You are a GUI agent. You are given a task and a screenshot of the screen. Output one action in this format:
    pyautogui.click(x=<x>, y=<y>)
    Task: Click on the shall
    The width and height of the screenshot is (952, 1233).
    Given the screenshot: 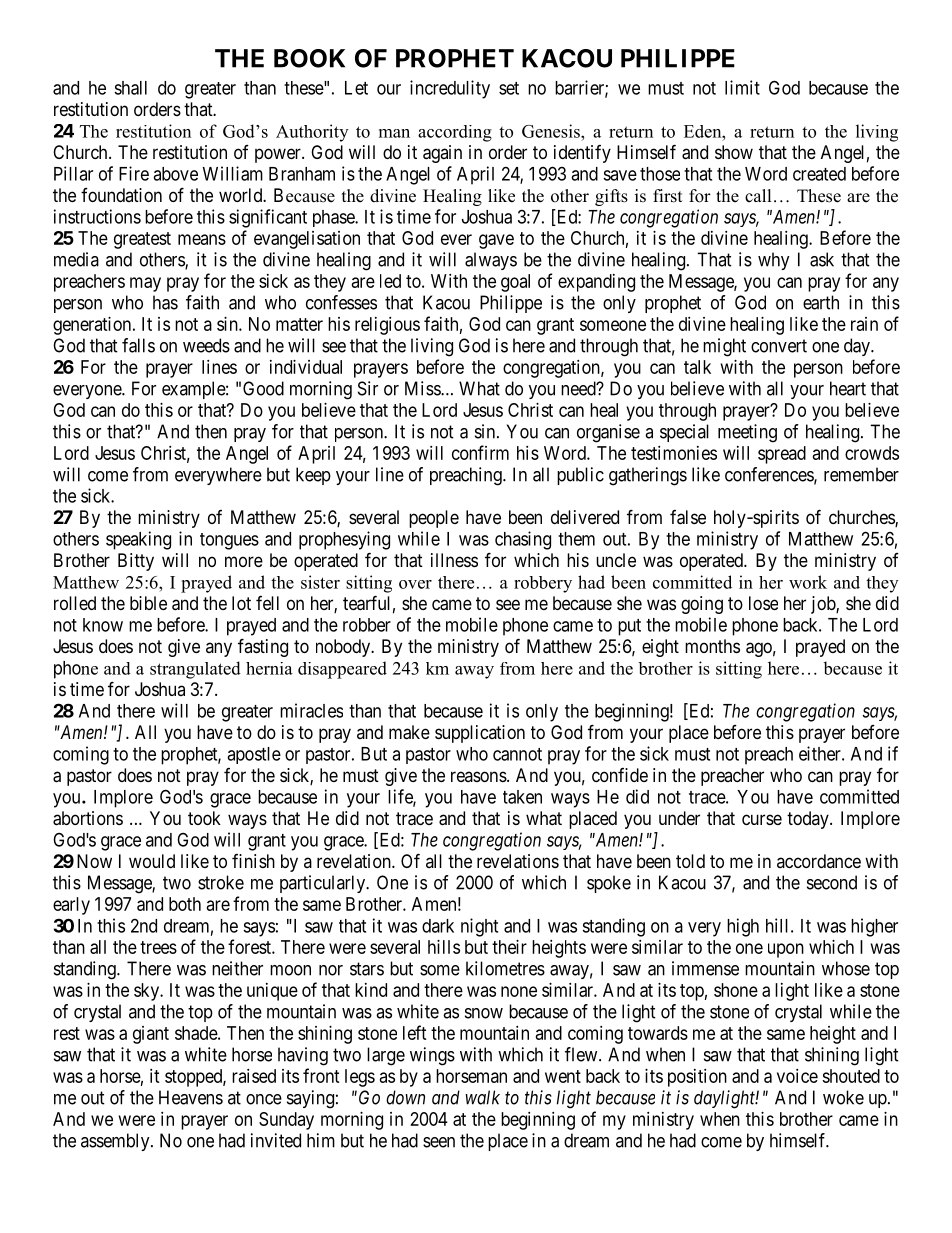 What is the action you would take?
    pyautogui.click(x=130, y=88)
